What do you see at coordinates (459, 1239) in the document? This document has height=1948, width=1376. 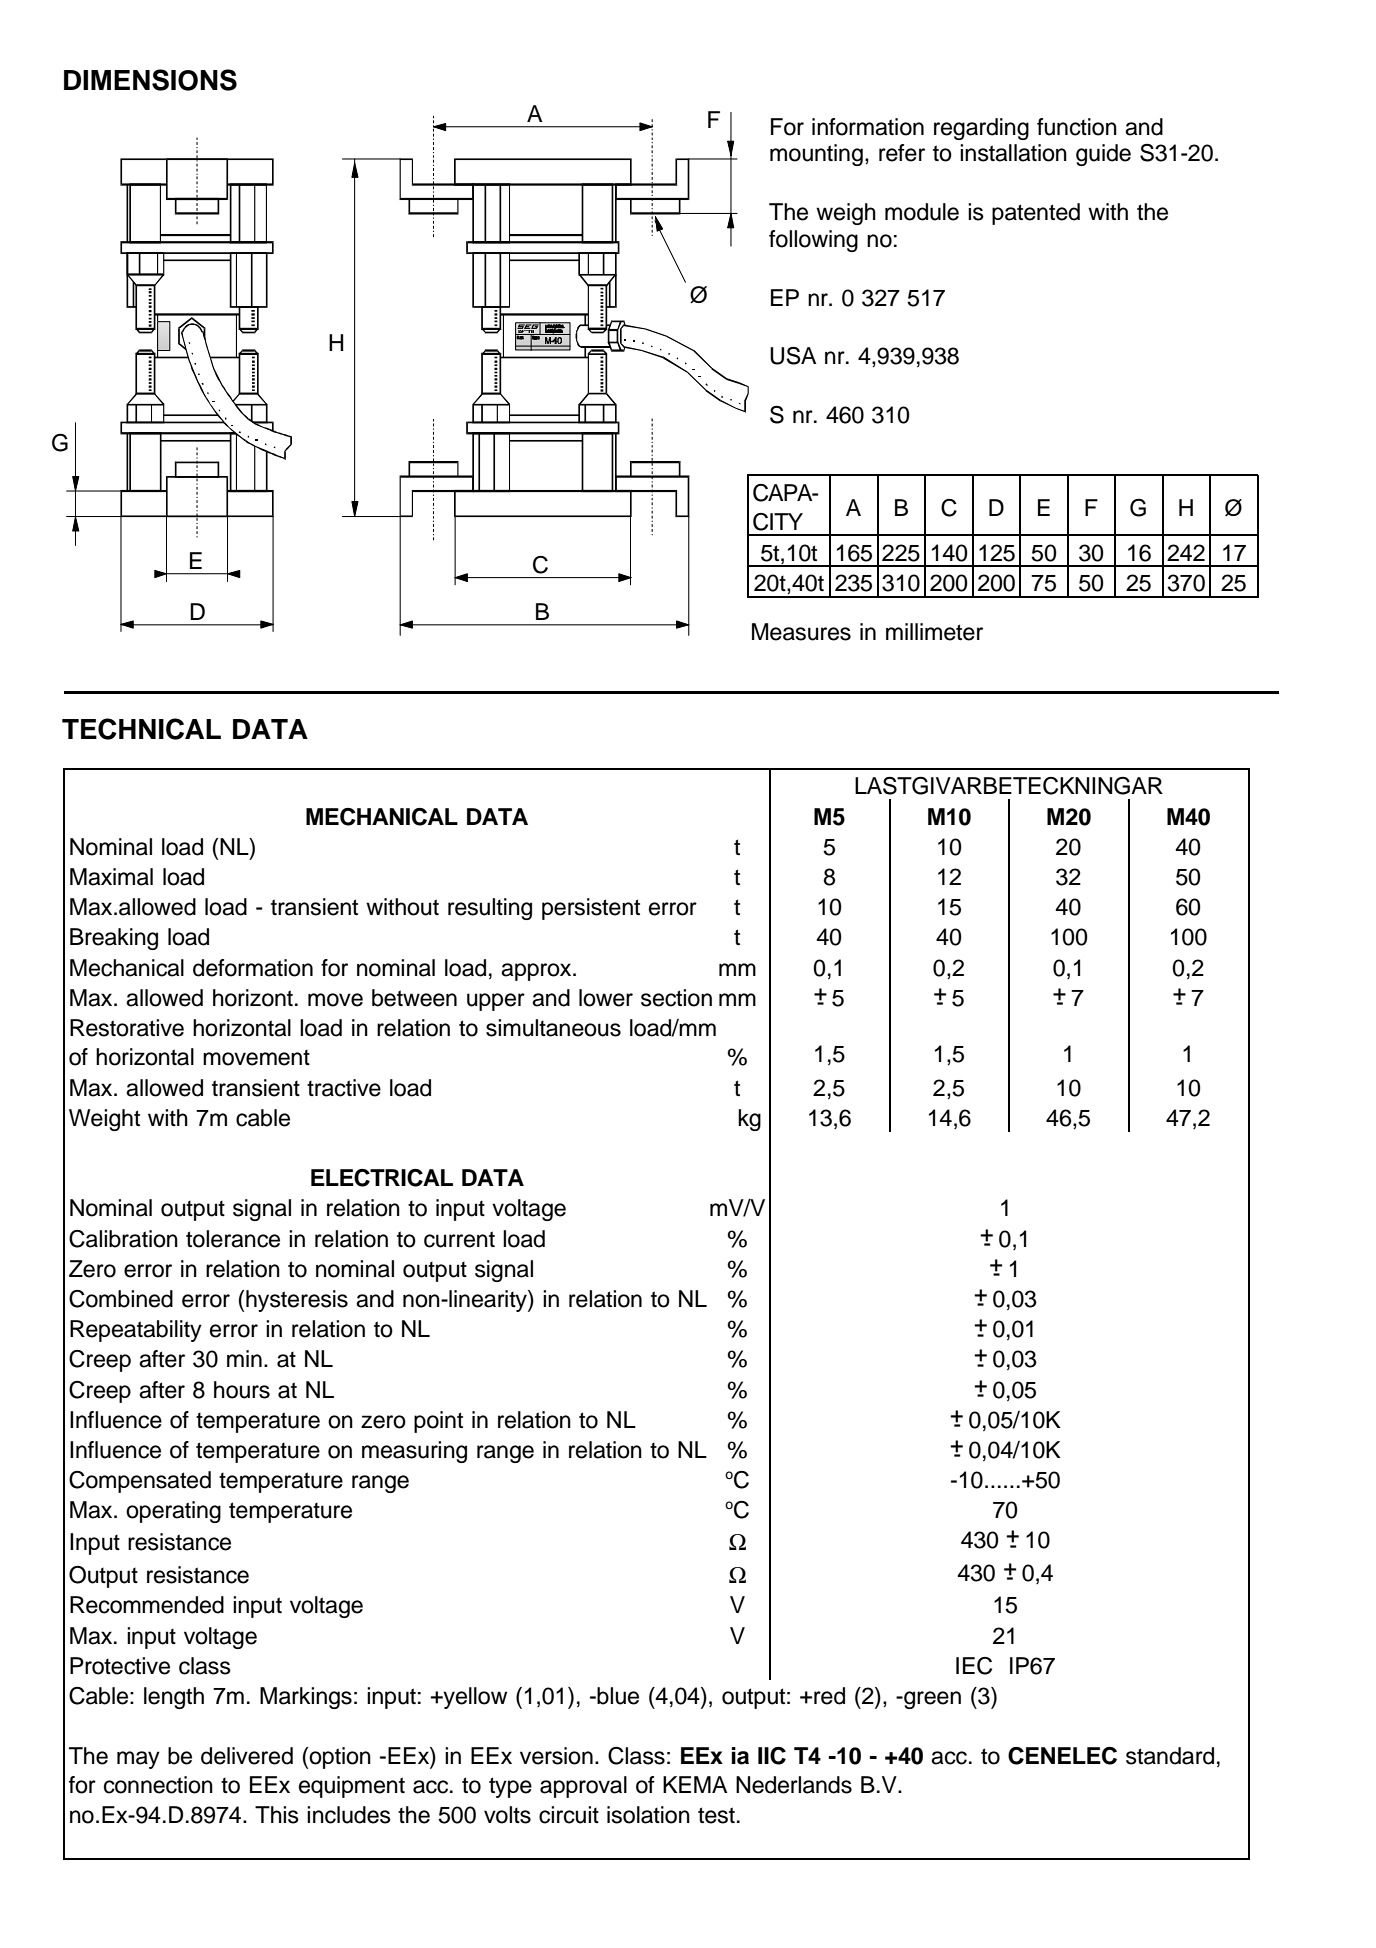 I see `current` at bounding box center [459, 1239].
